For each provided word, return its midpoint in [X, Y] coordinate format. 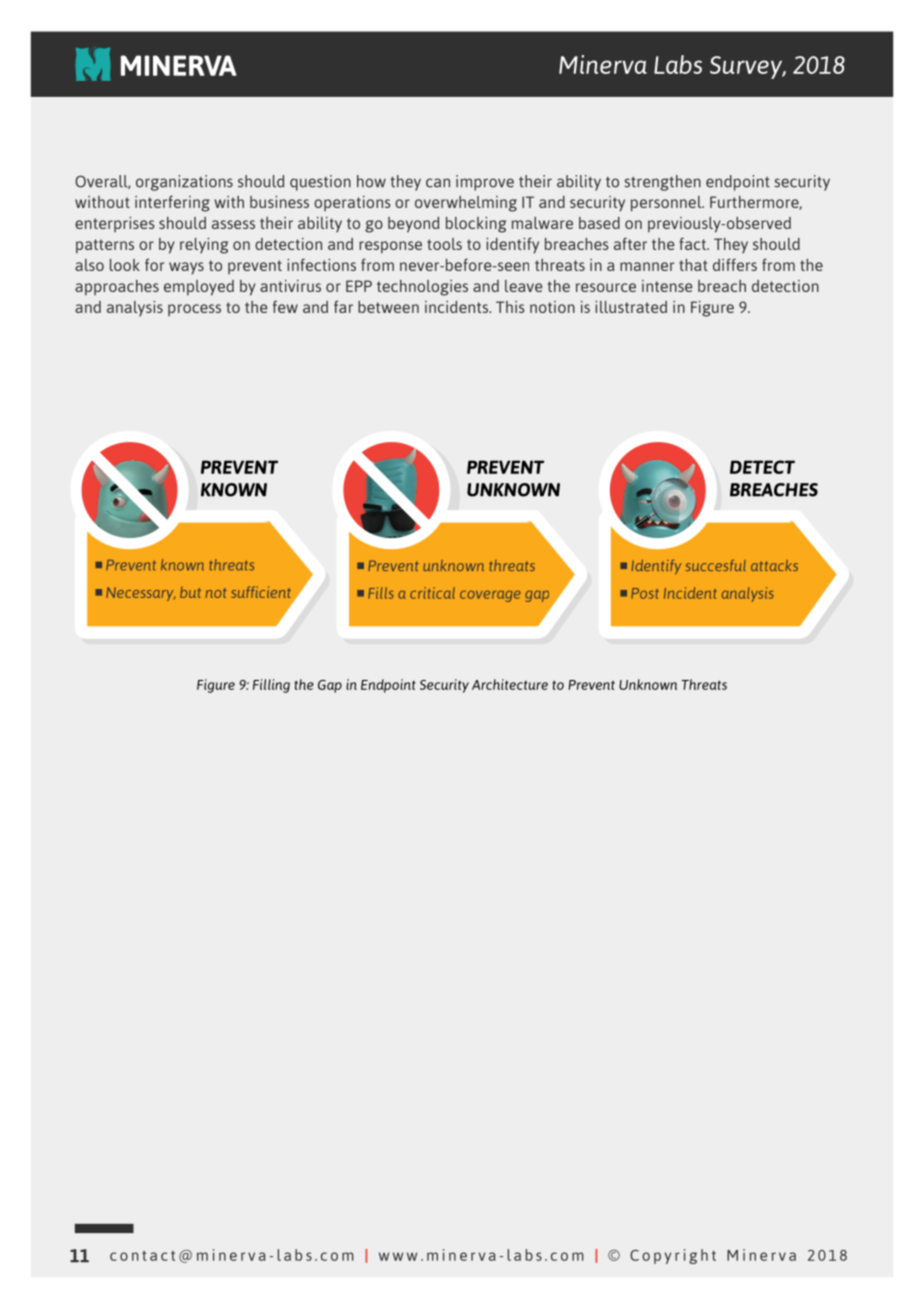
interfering [172, 203]
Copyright [673, 1256]
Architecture [510, 684]
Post [645, 593]
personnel [667, 204]
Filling [271, 686]
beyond [413, 225]
